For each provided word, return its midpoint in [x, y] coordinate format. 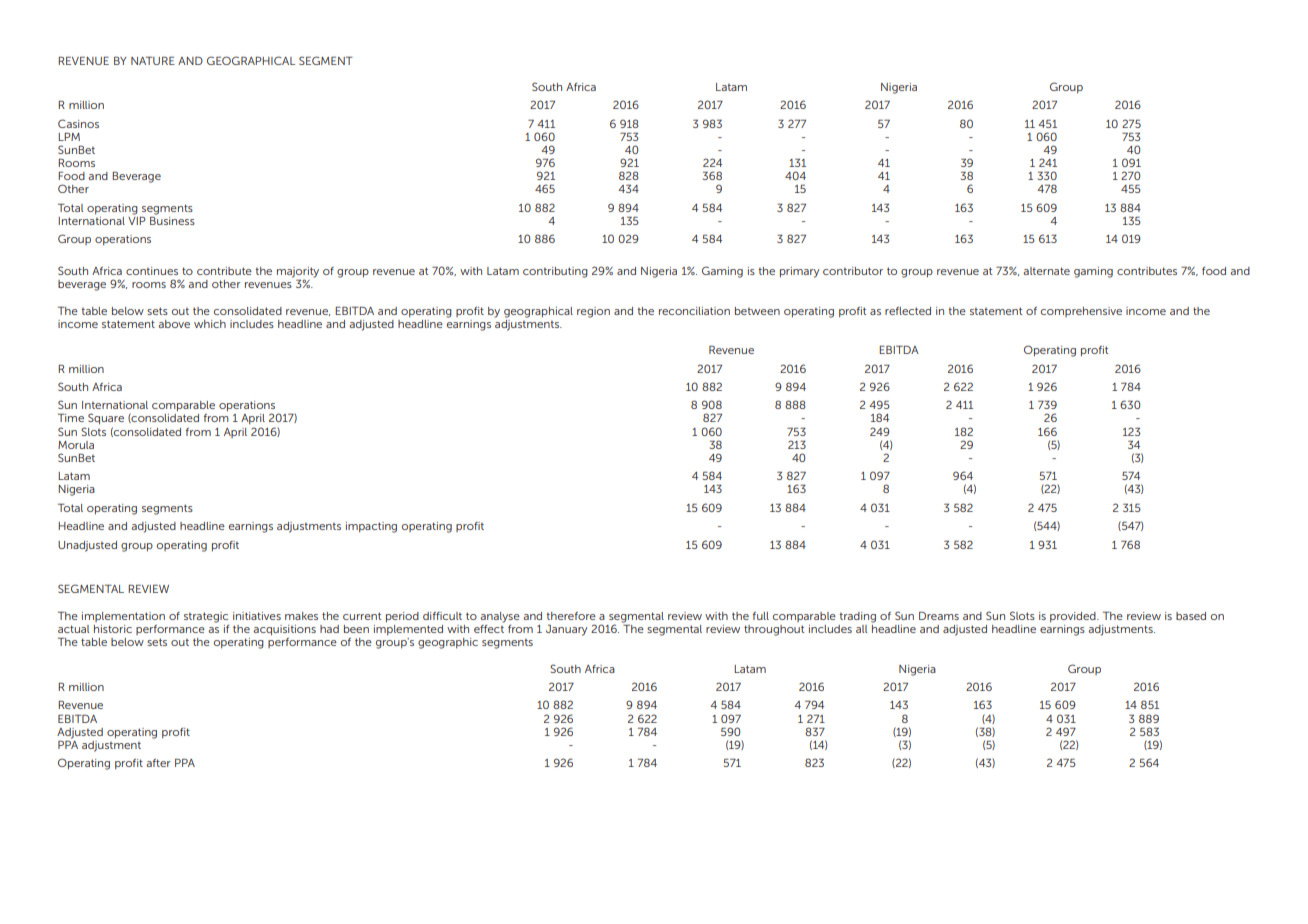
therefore [571, 616]
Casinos [78, 123]
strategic [206, 617]
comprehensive [1081, 312]
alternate [1046, 271]
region [593, 312]
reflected [908, 311]
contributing [555, 272]
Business [172, 219]
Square [106, 419]
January [567, 630]
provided [1074, 617]
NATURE [153, 60]
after [158, 763]
